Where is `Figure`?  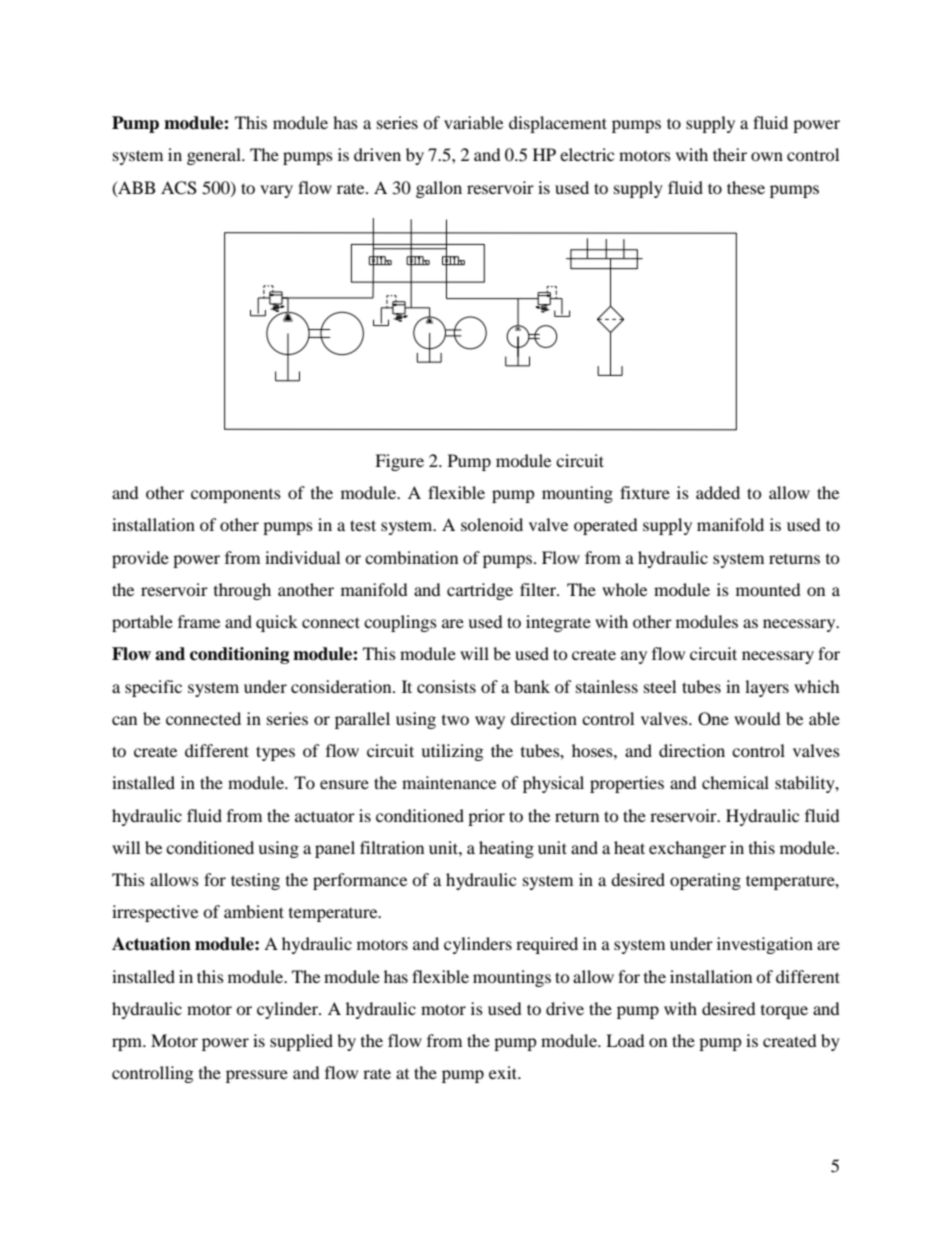 Figure is located at coordinates (399, 462).
